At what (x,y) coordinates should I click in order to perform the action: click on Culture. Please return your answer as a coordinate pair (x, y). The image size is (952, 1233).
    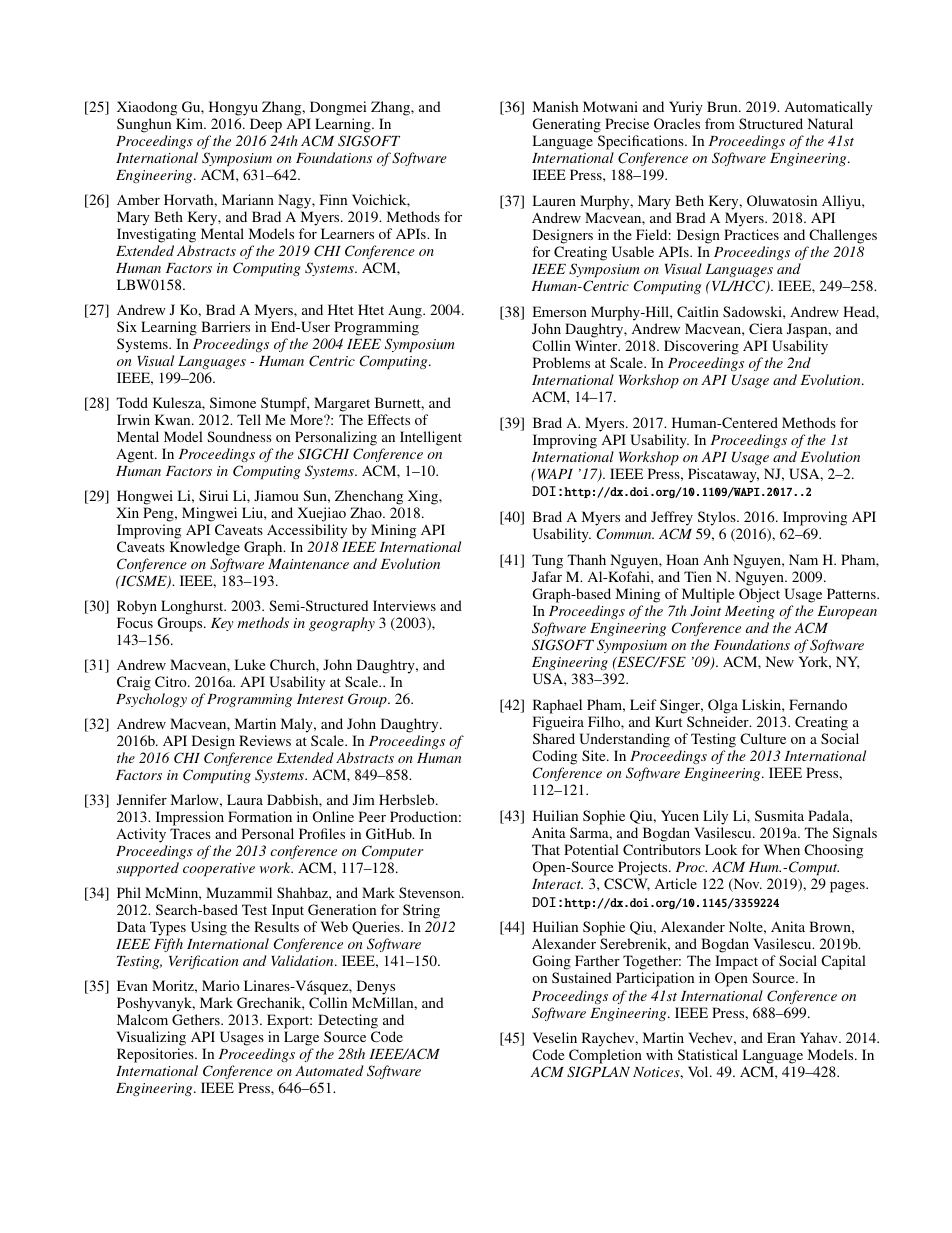
    Looking at the image, I should click on (763, 738).
